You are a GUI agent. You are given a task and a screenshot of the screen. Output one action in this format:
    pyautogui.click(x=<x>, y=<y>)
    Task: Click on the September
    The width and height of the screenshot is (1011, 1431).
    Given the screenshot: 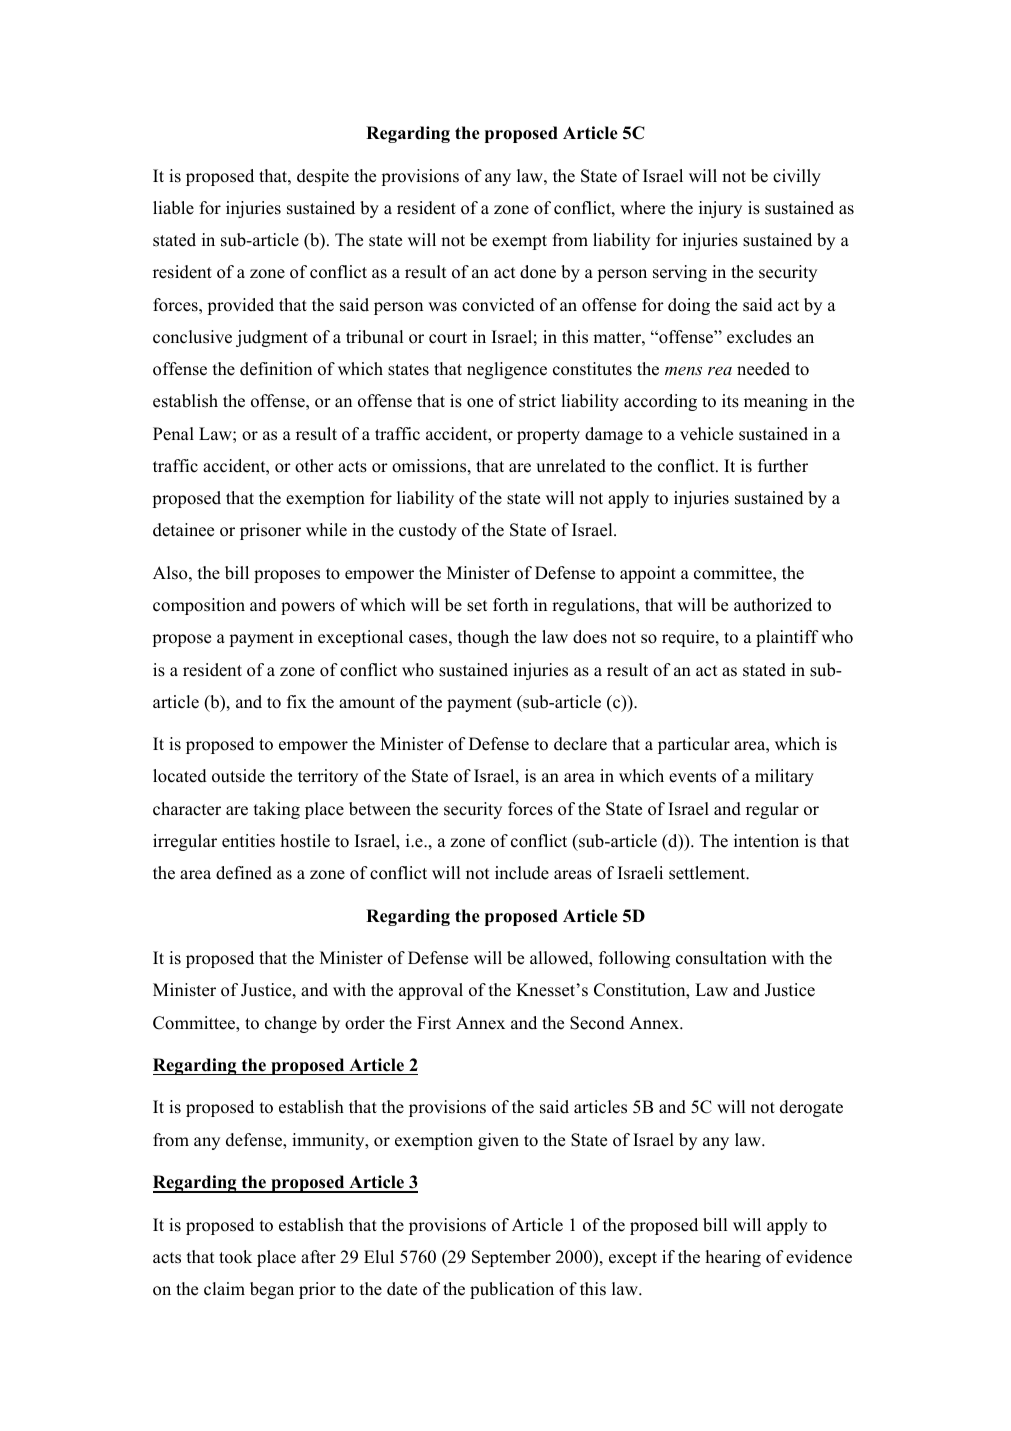 What is the action you would take?
    pyautogui.click(x=511, y=1258)
